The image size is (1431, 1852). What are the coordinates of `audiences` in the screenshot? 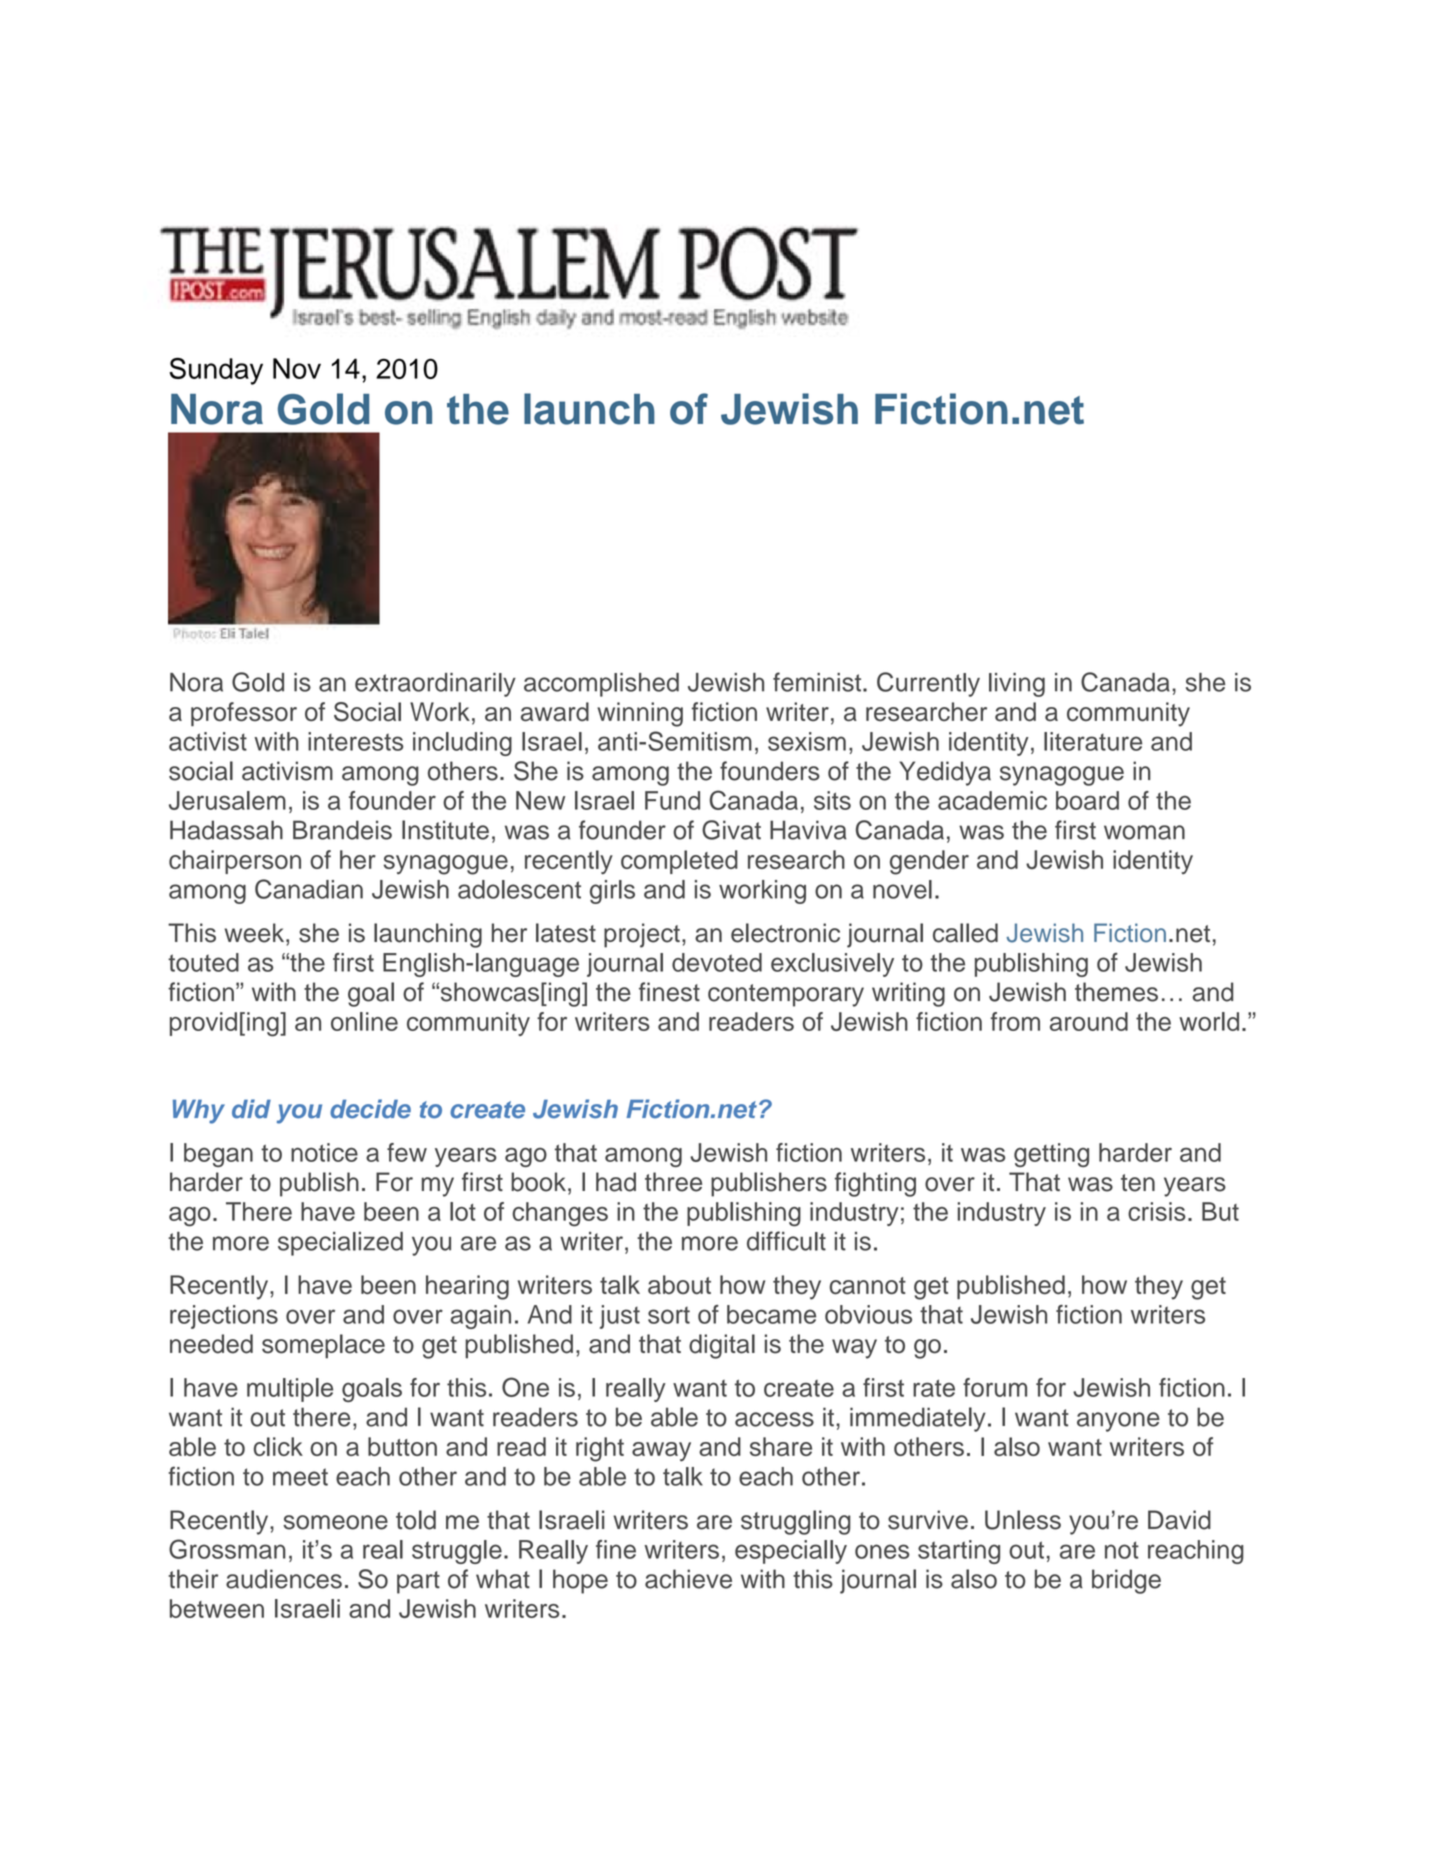 It's located at (284, 1579).
